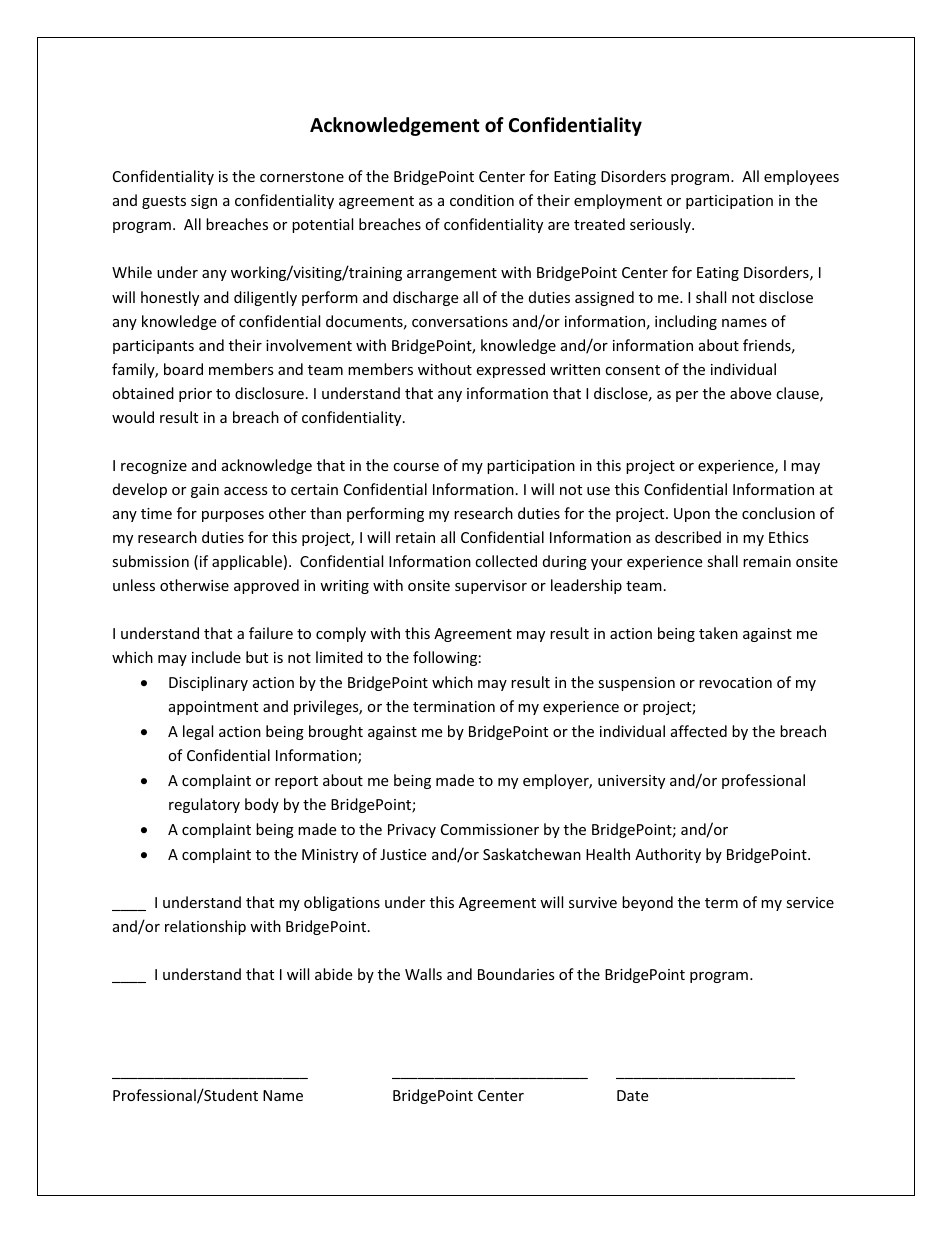 The height and width of the page is (1233, 952). What do you see at coordinates (482, 200) in the page?
I see `condition` at bounding box center [482, 200].
